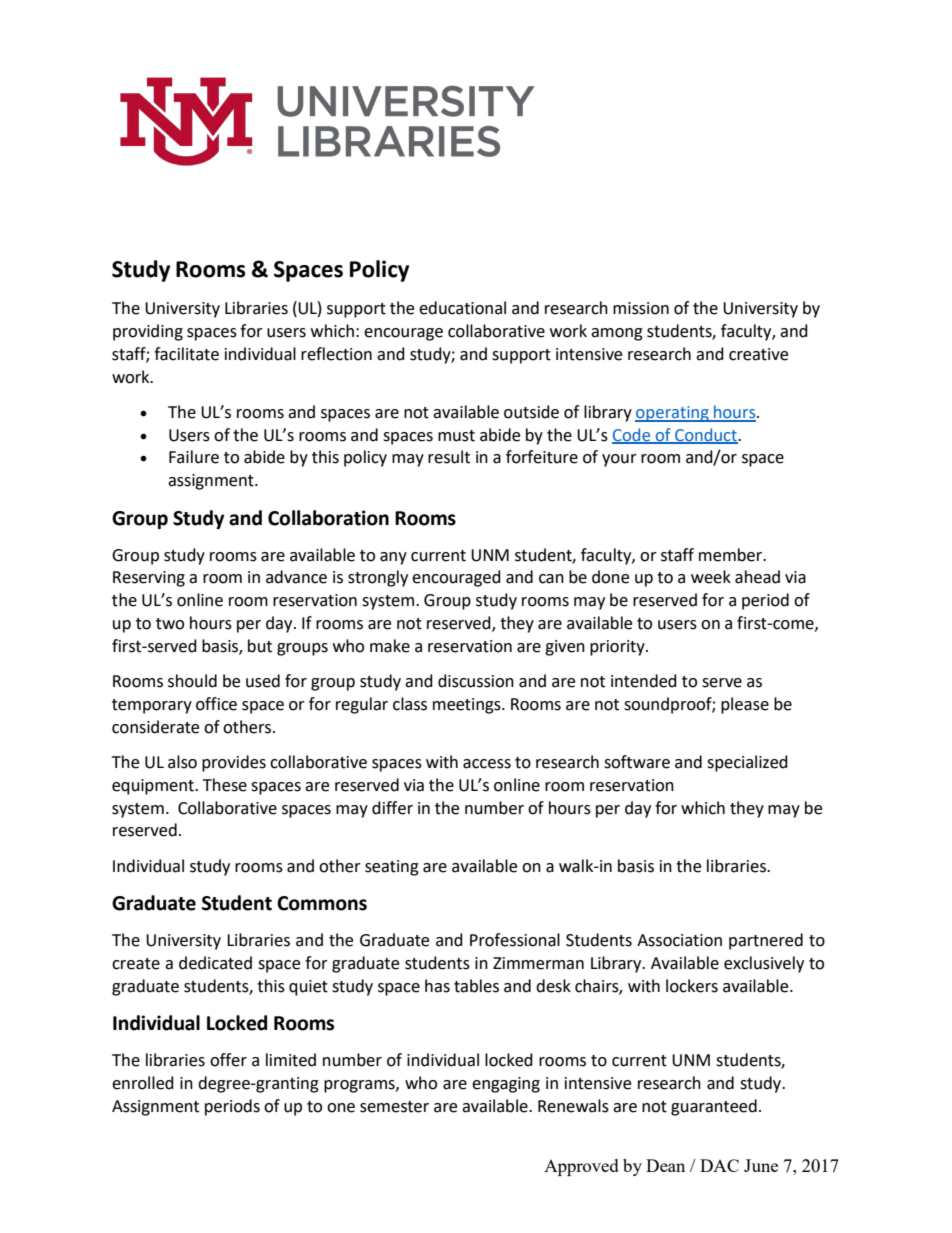  What do you see at coordinates (476, 681) in the document?
I see `discussion` at bounding box center [476, 681].
